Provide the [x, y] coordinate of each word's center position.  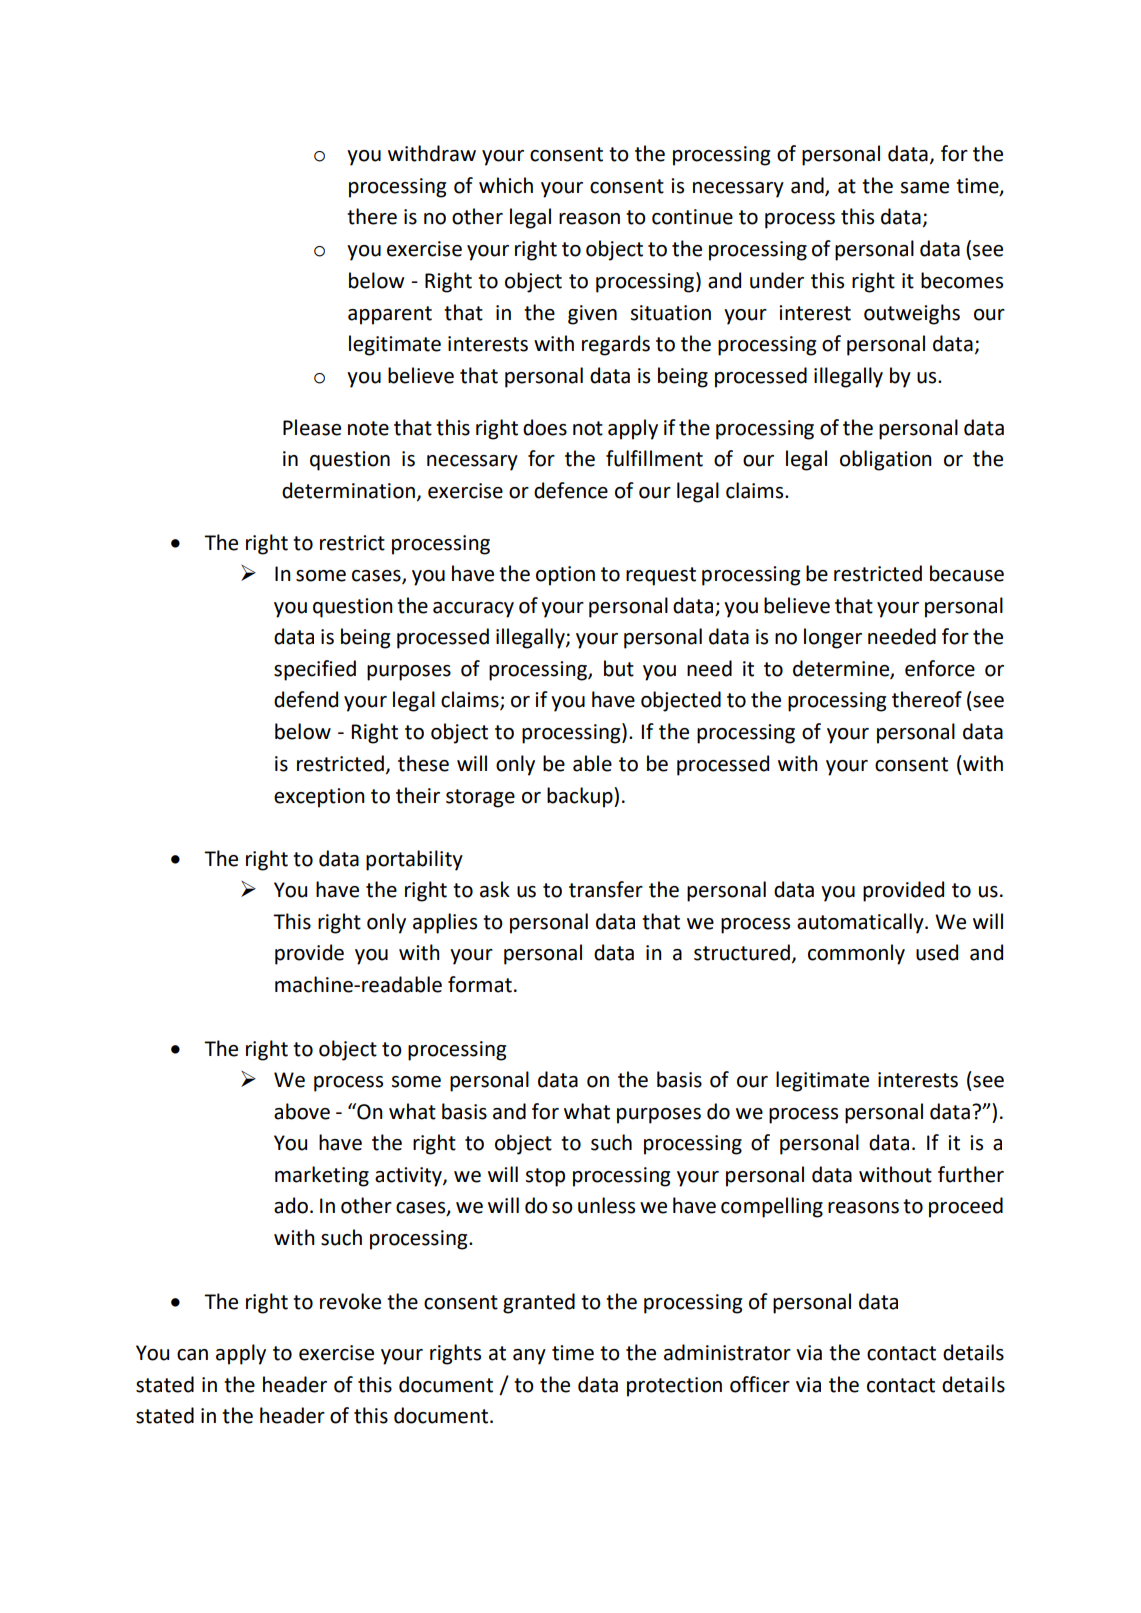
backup [581, 797]
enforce [940, 668]
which [506, 185]
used [937, 952]
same [925, 188]
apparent [390, 315]
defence [571, 490]
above [302, 1111]
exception [319, 798]
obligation [886, 460]
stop [545, 1177]
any [529, 1357]
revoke [350, 1301]
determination [348, 490]
